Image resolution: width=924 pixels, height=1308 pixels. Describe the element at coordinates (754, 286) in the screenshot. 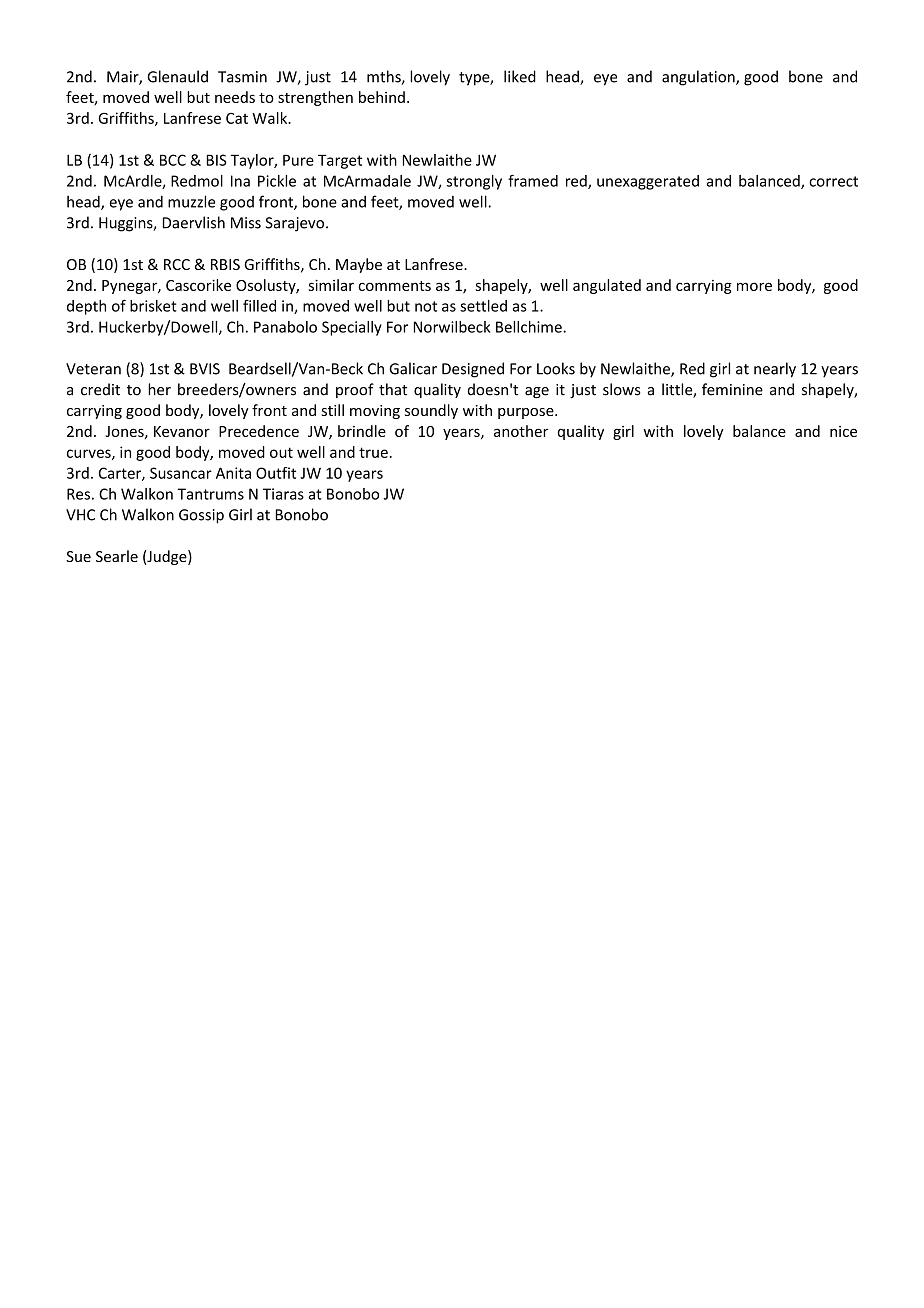

I see `more` at that location.
